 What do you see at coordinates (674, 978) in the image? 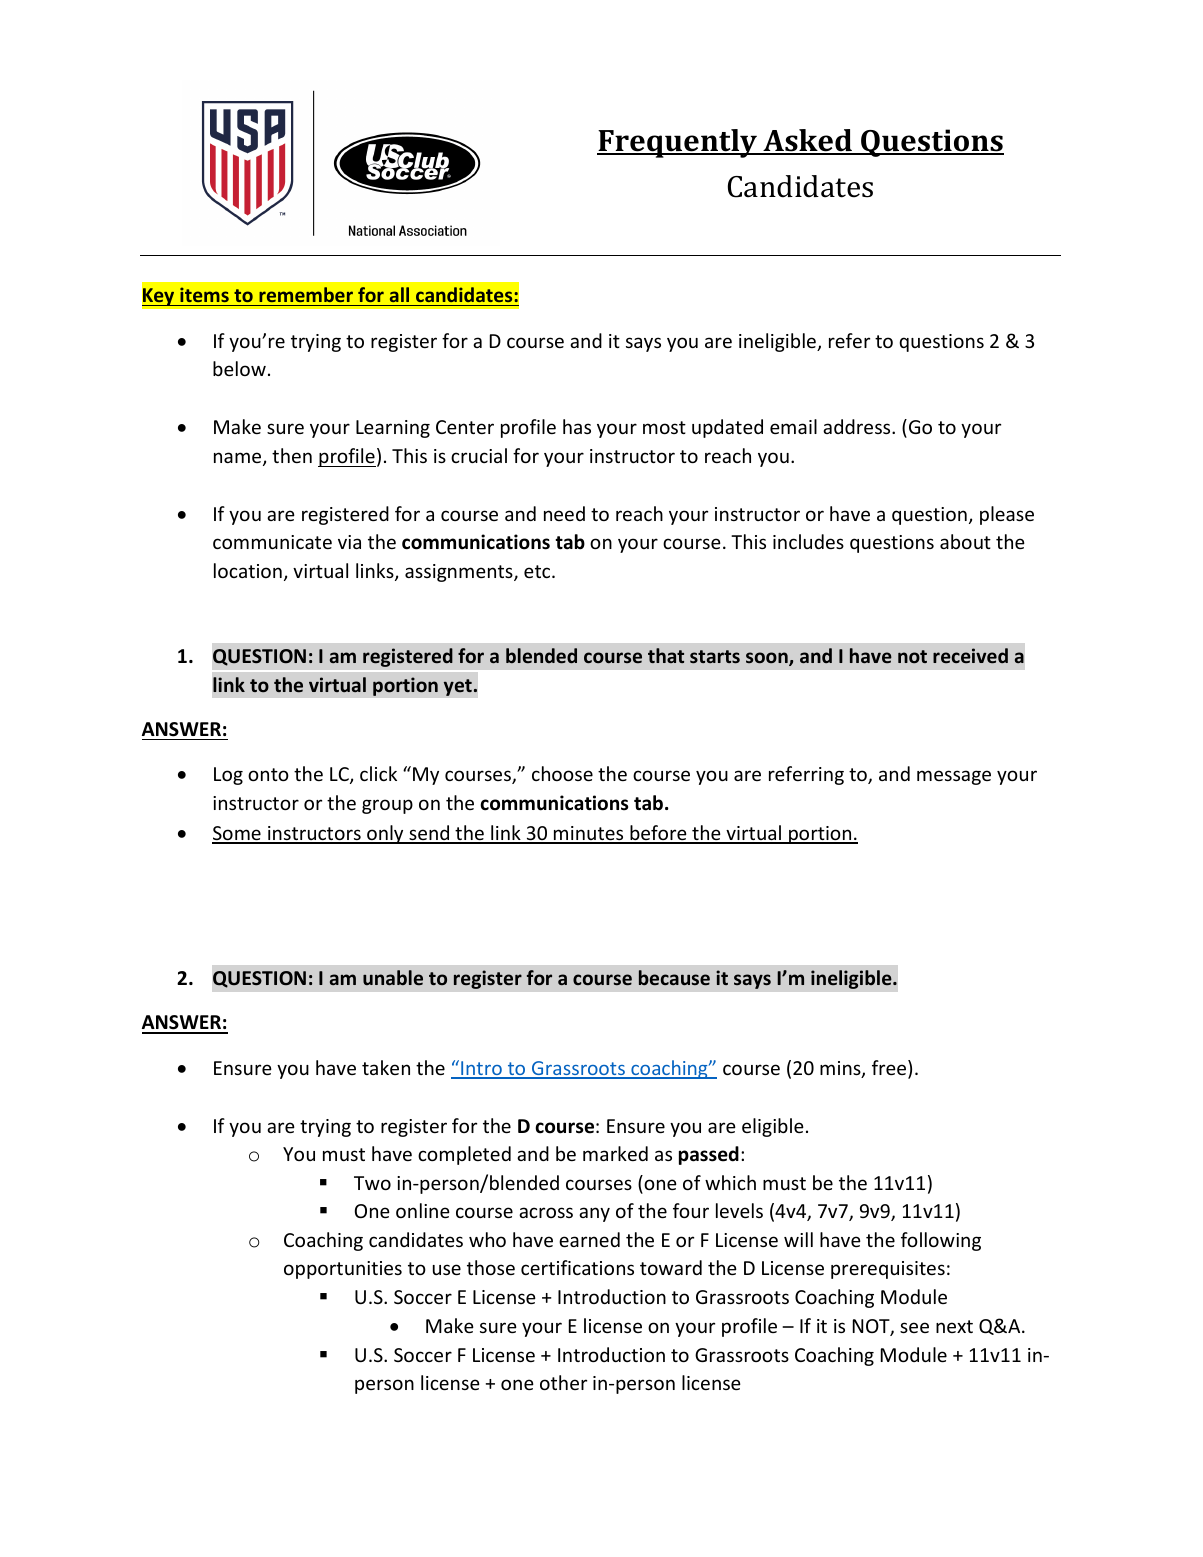
I see `because` at bounding box center [674, 978].
